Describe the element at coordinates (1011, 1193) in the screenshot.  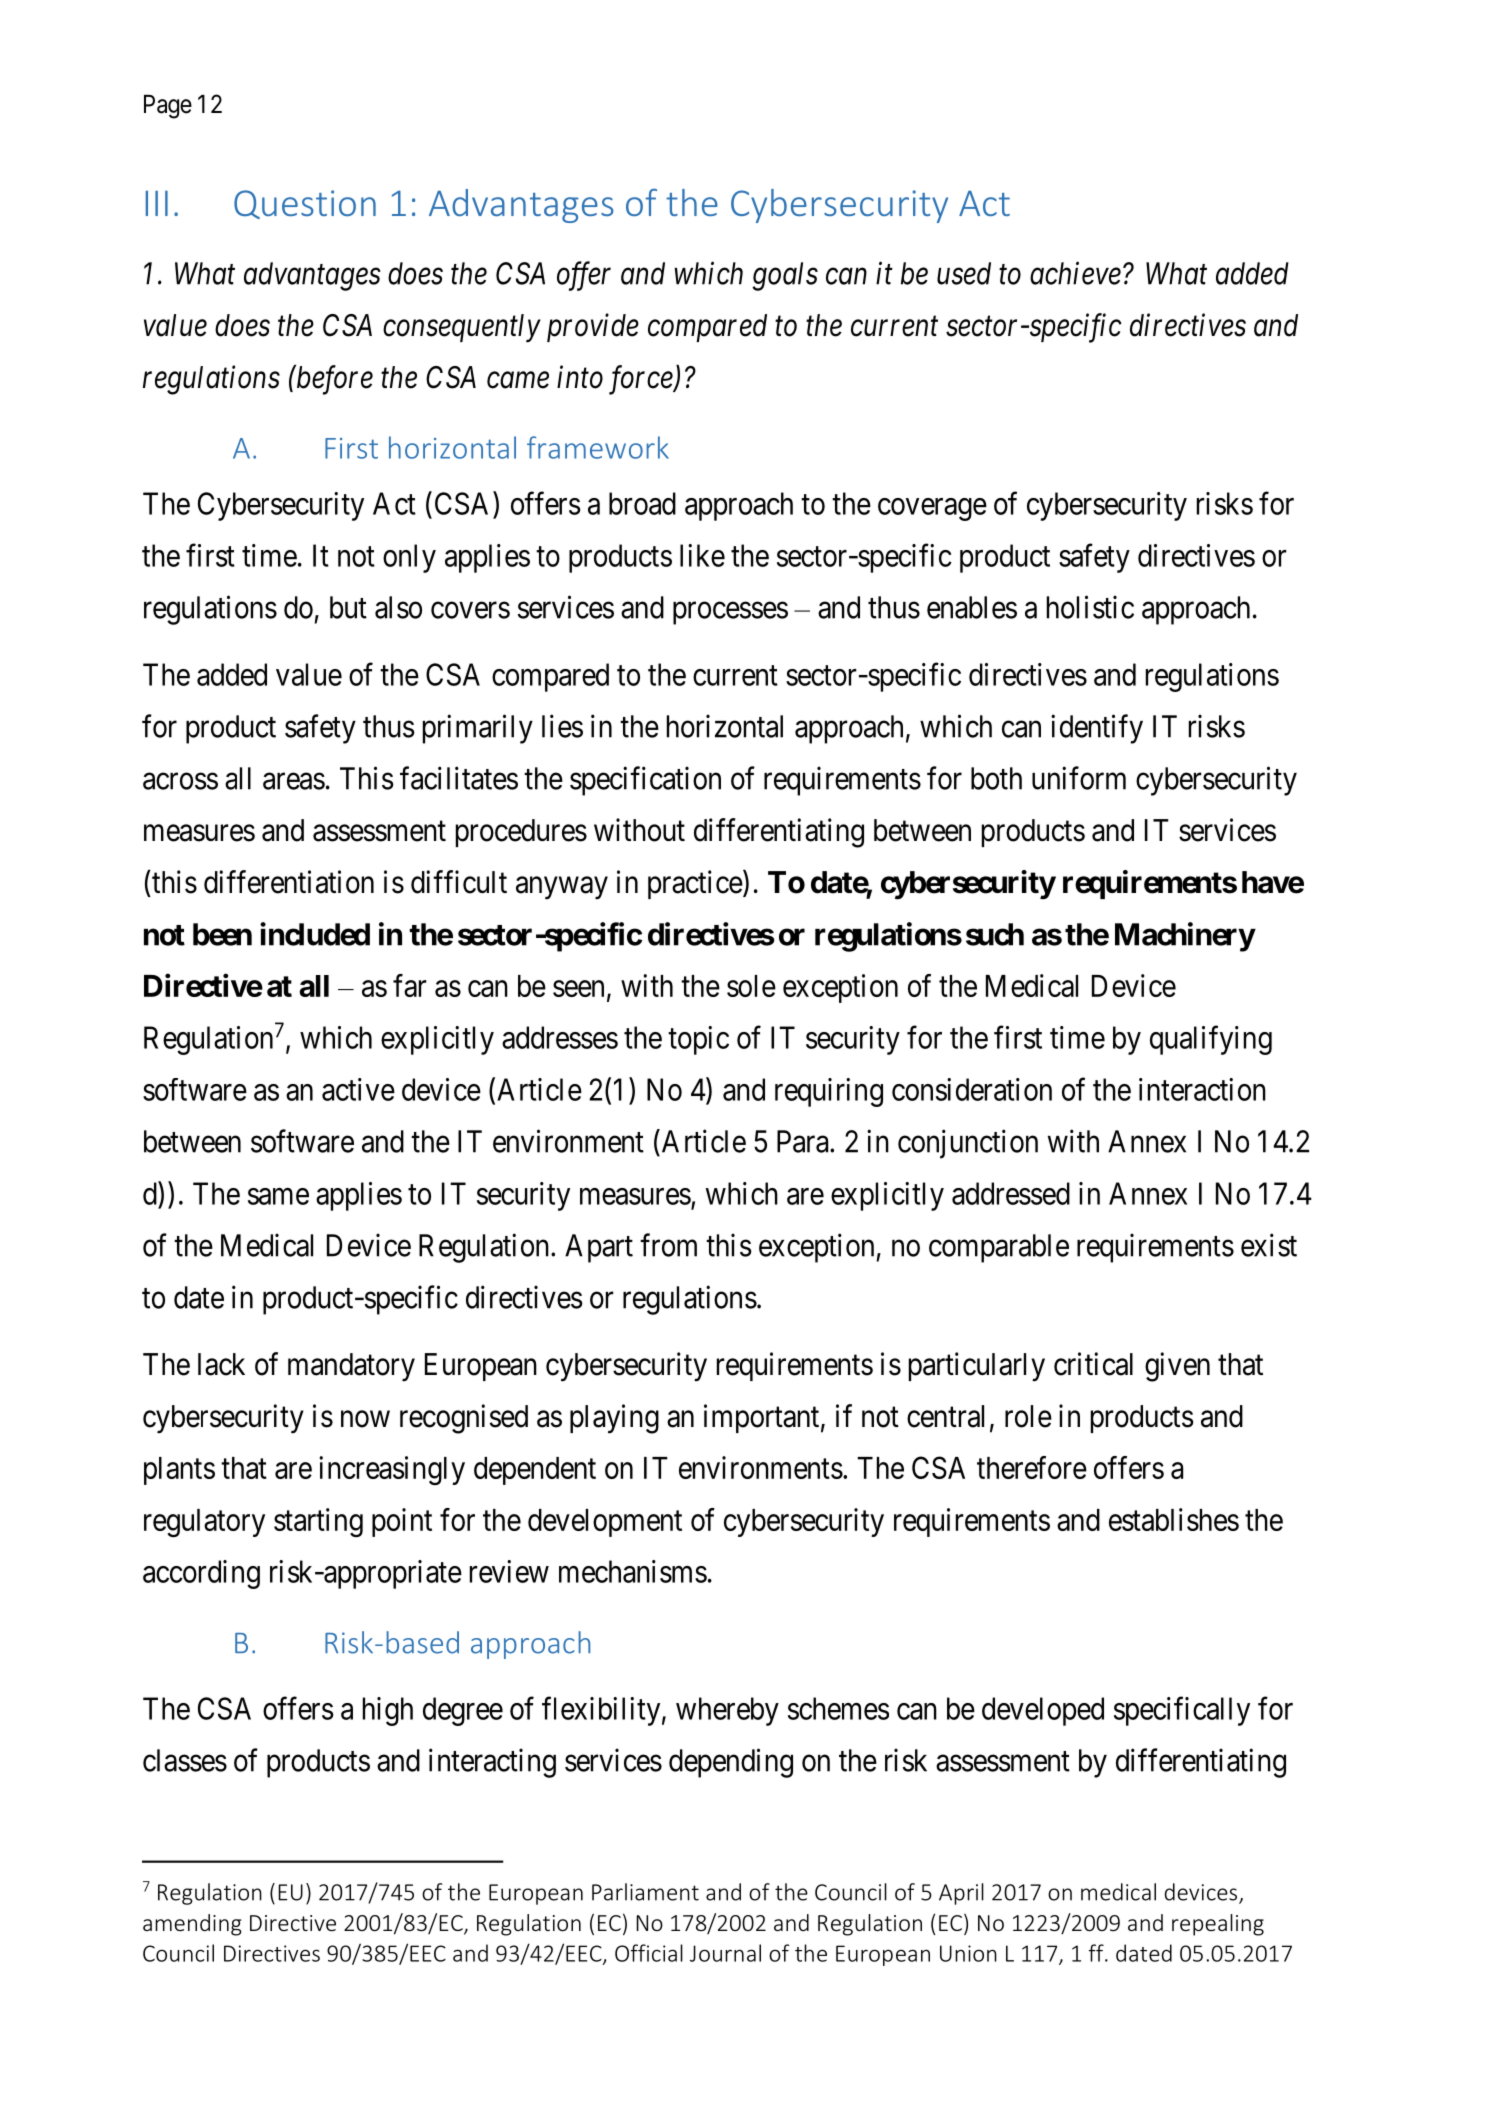
I see `addressed` at that location.
